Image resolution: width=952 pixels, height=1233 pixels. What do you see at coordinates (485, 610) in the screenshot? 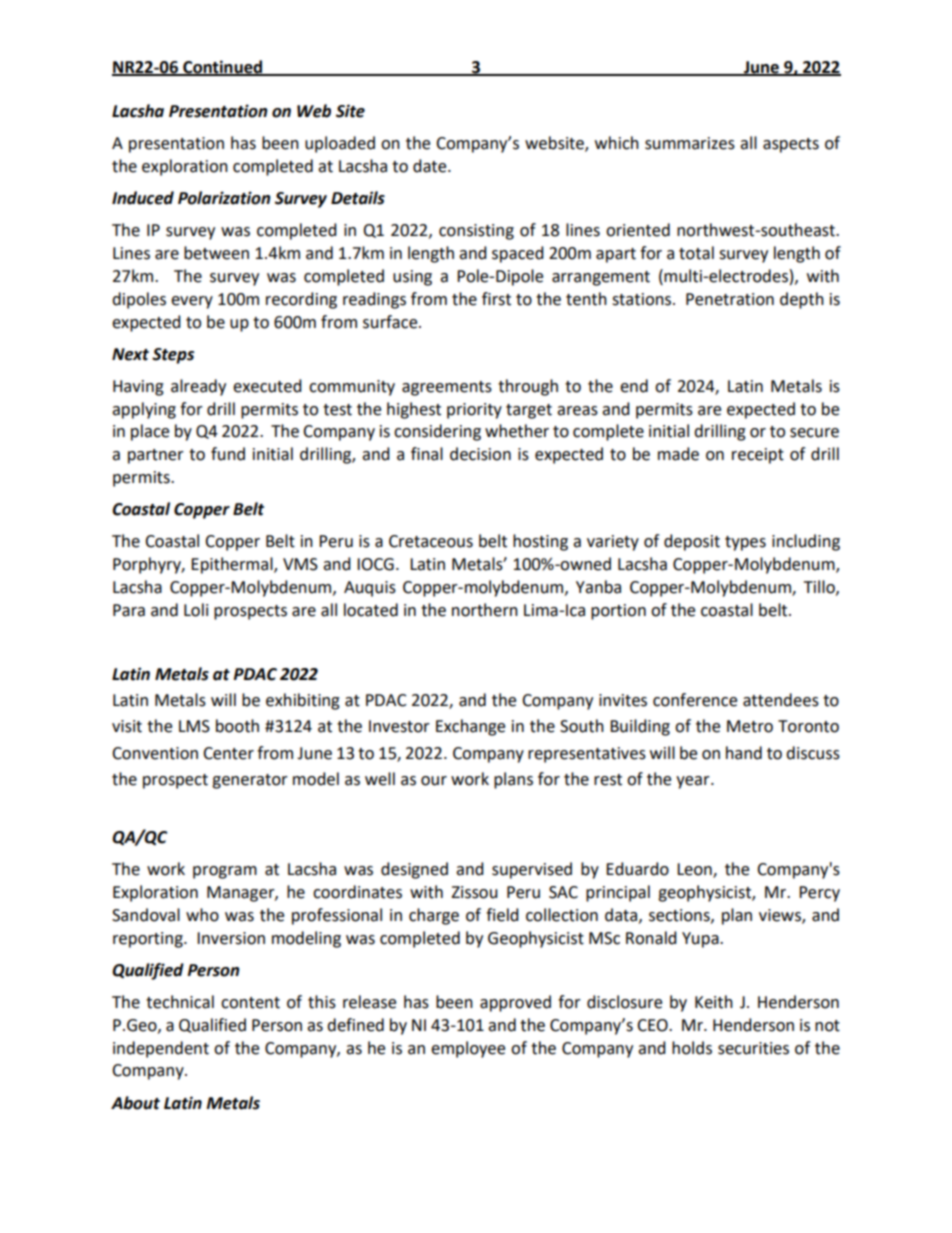
I see `northern` at bounding box center [485, 610].
